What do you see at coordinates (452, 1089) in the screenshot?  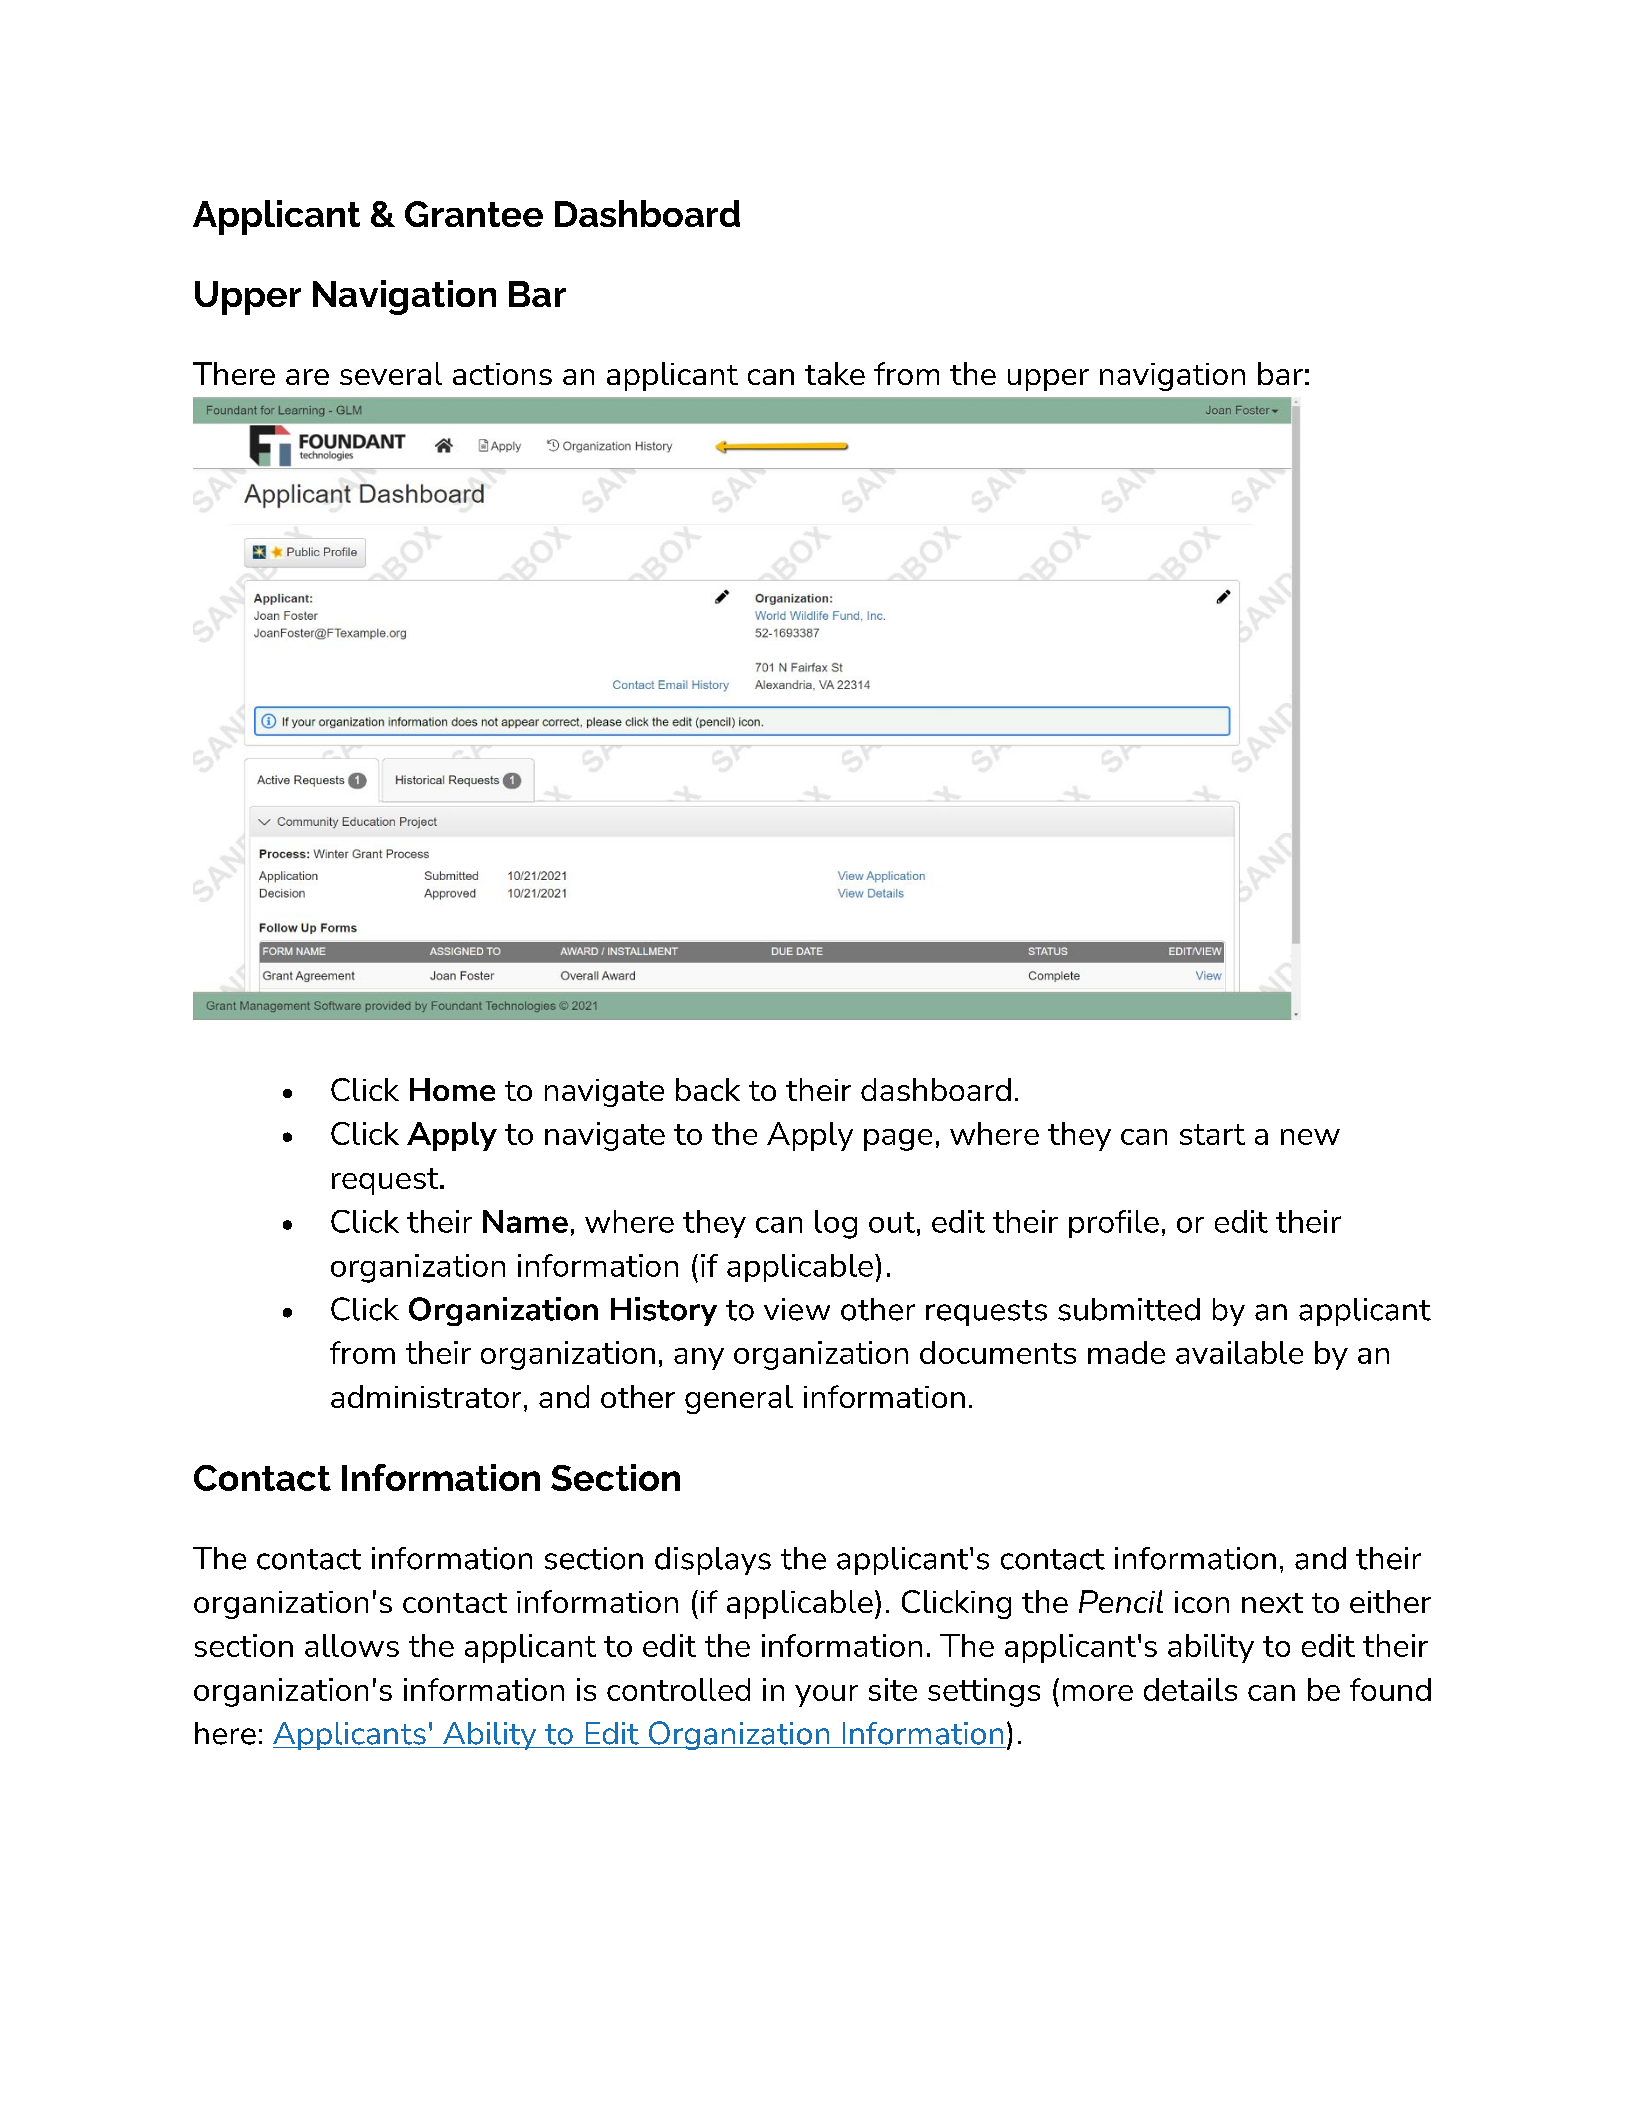 I see `Home` at bounding box center [452, 1089].
